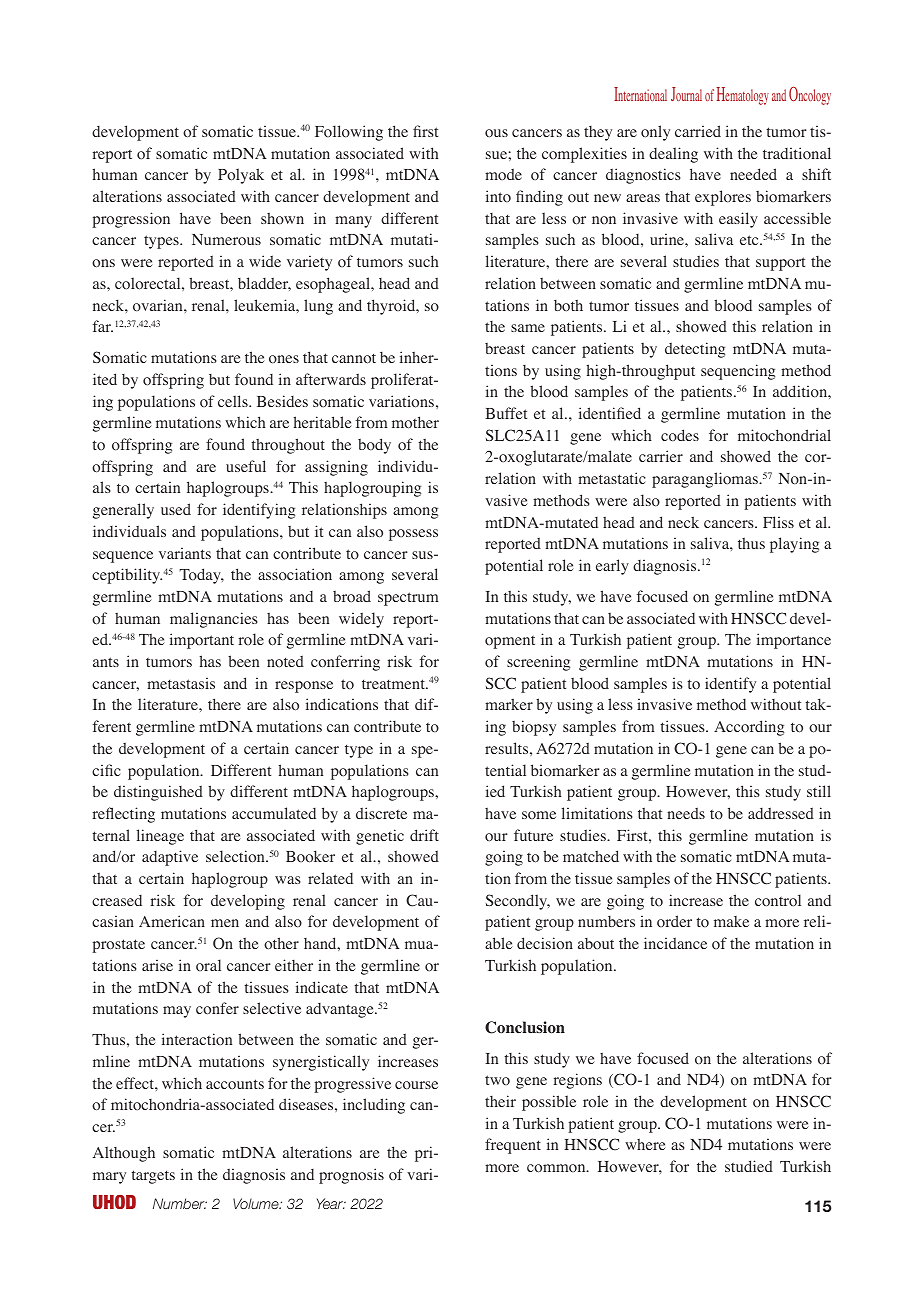  Describe the element at coordinates (257, 1203) in the image. I see `Volume` at that location.
